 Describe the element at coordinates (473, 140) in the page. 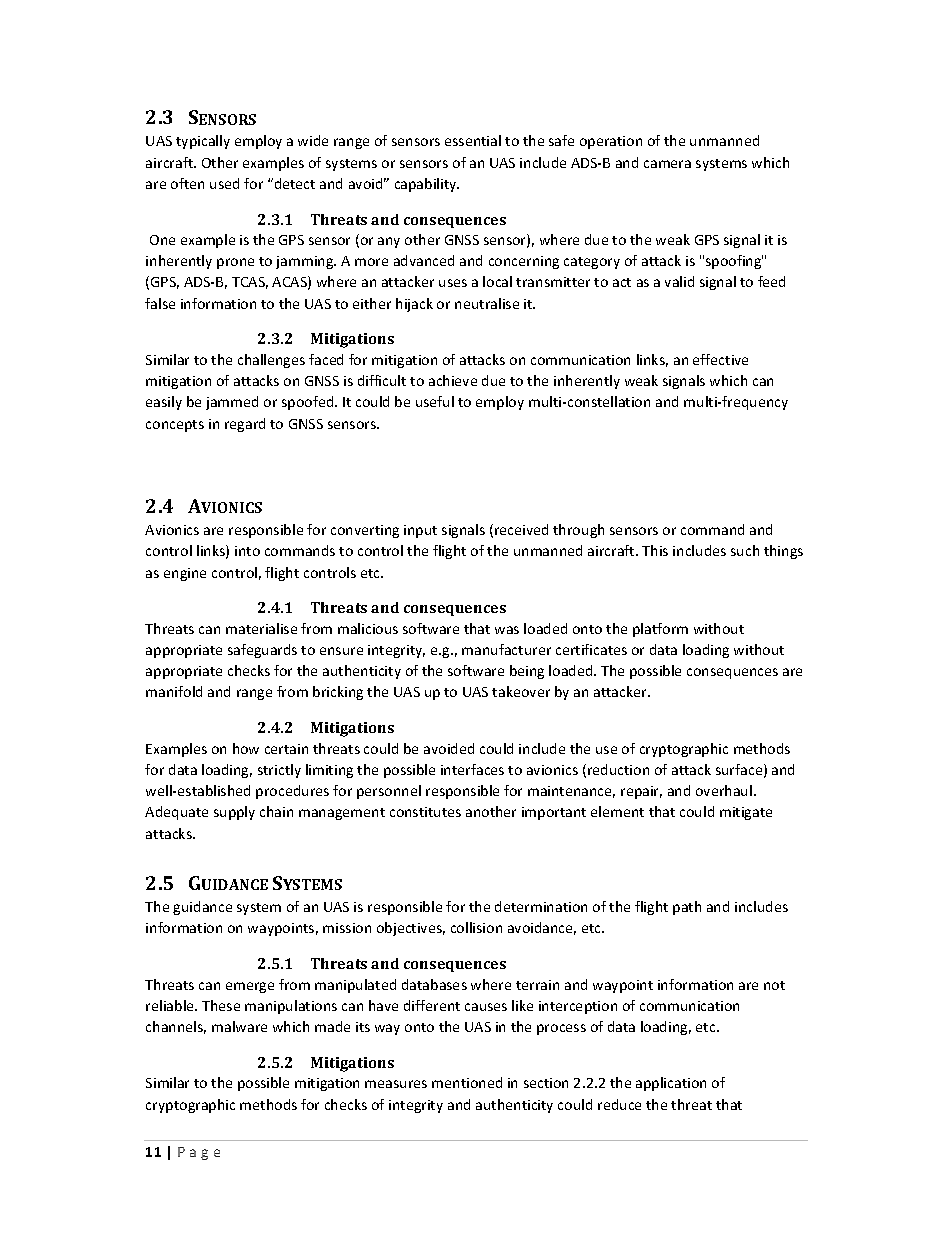

I see `essential` at that location.
